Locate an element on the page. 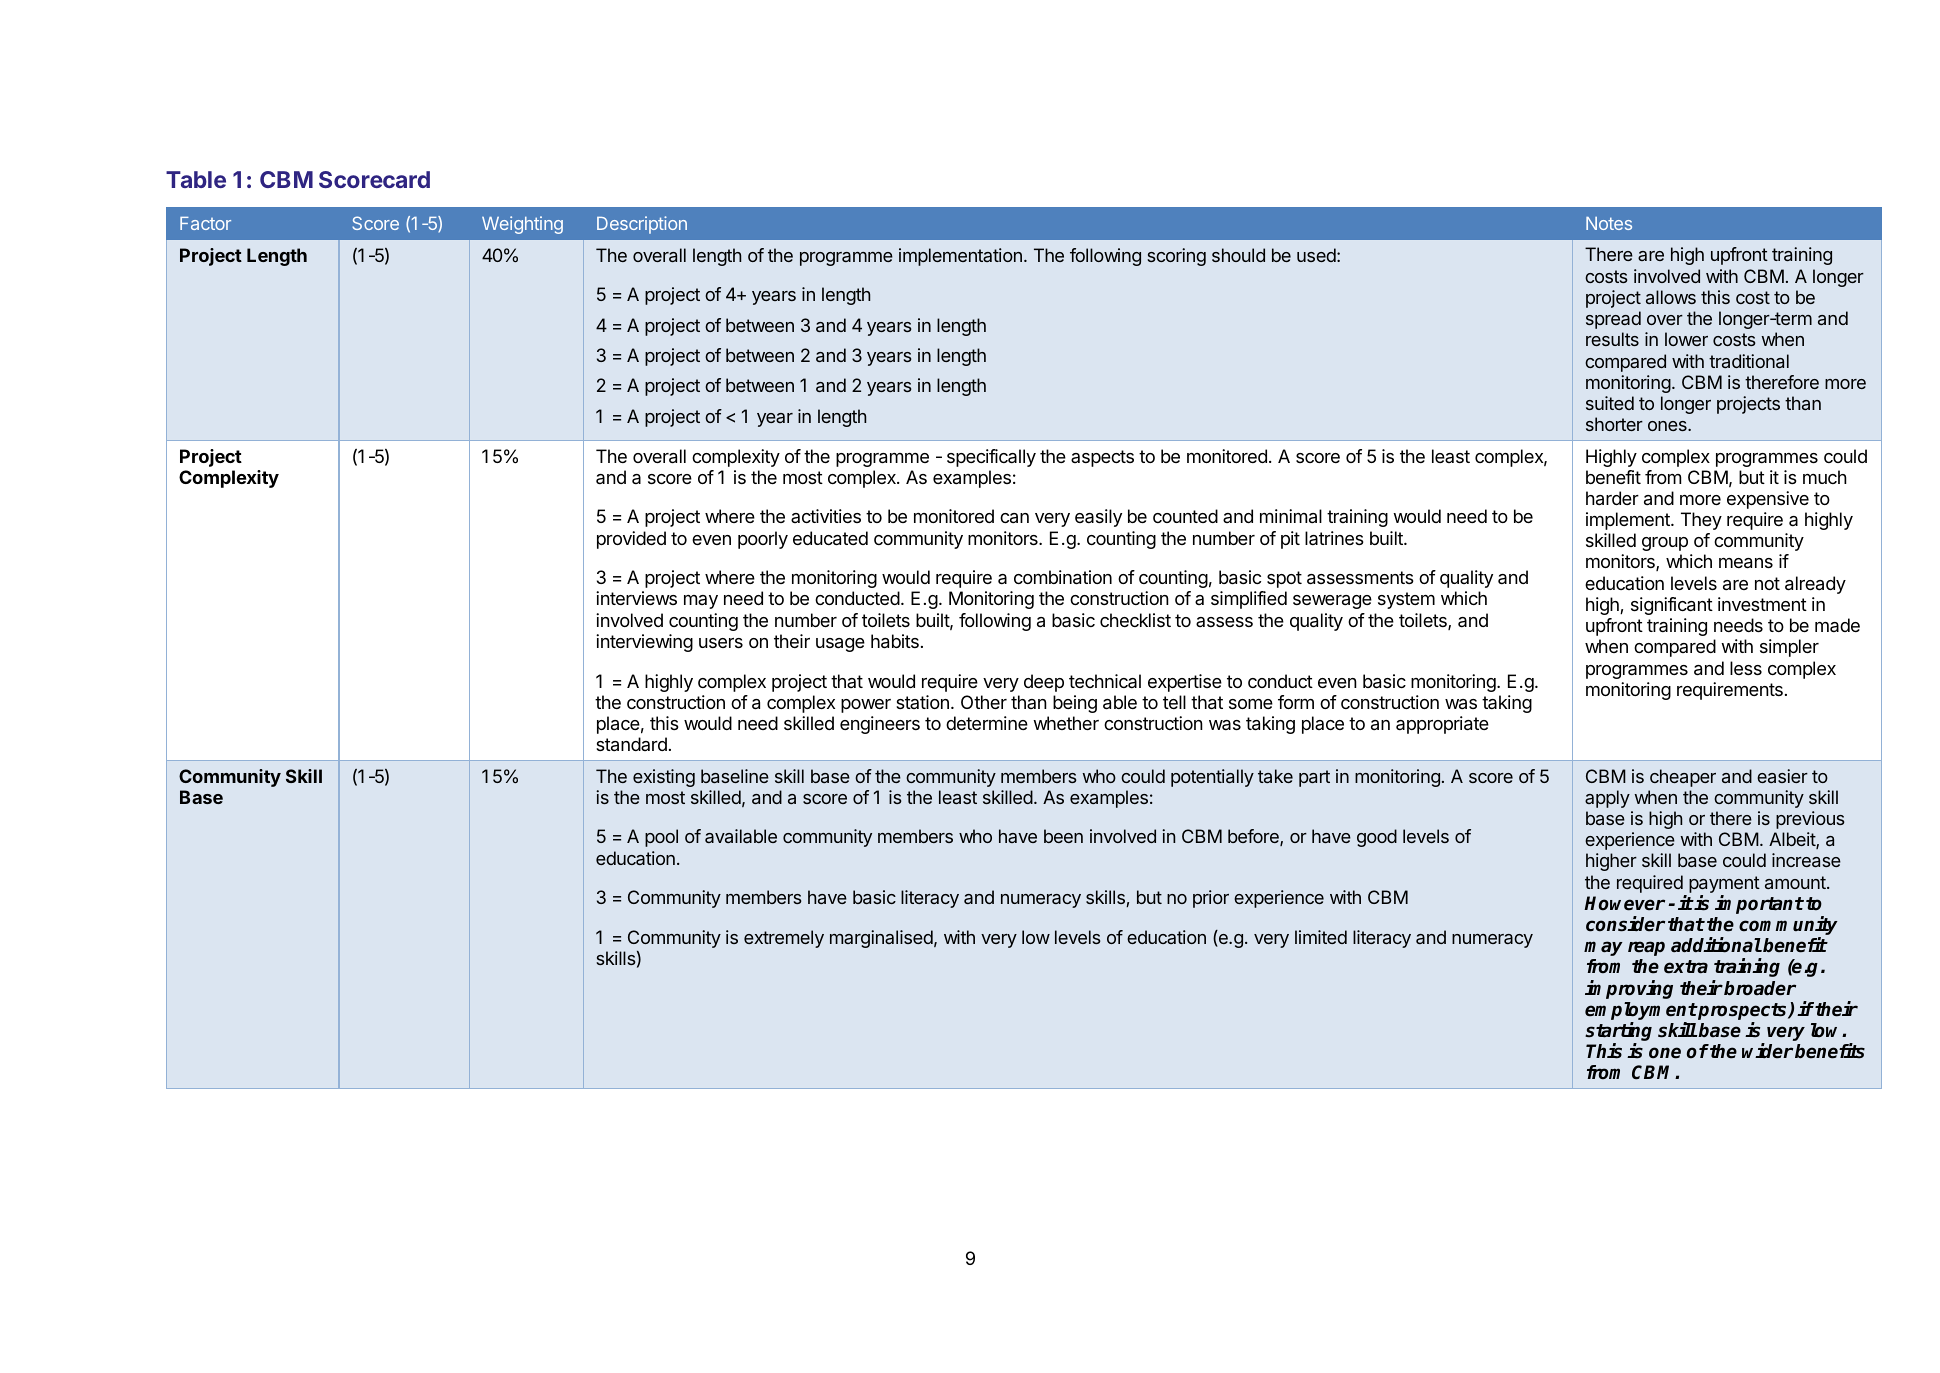 Image resolution: width=1940 pixels, height=1373 pixels. pool is located at coordinates (661, 838).
